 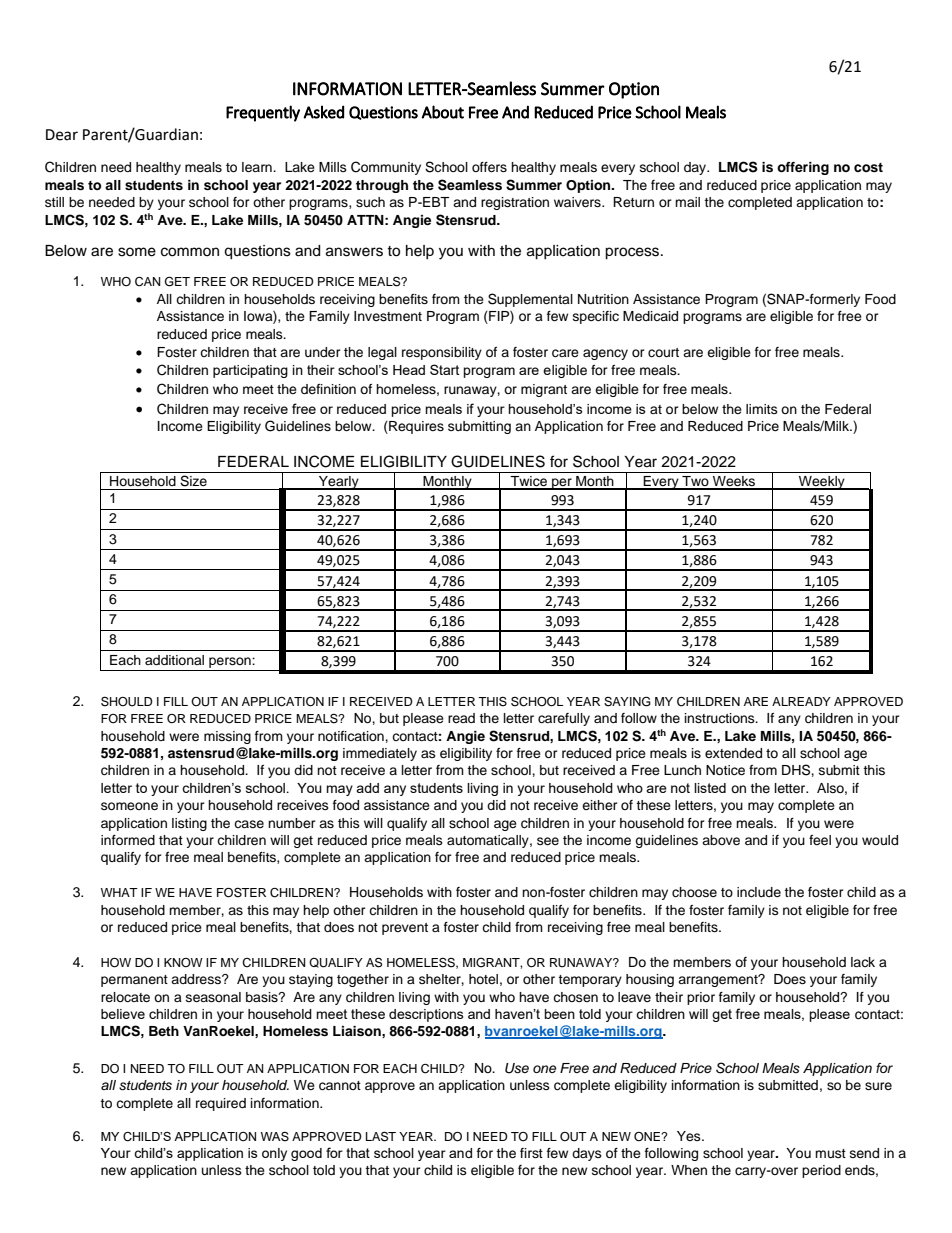 What do you see at coordinates (405, 929) in the screenshot?
I see `prevent` at bounding box center [405, 929].
